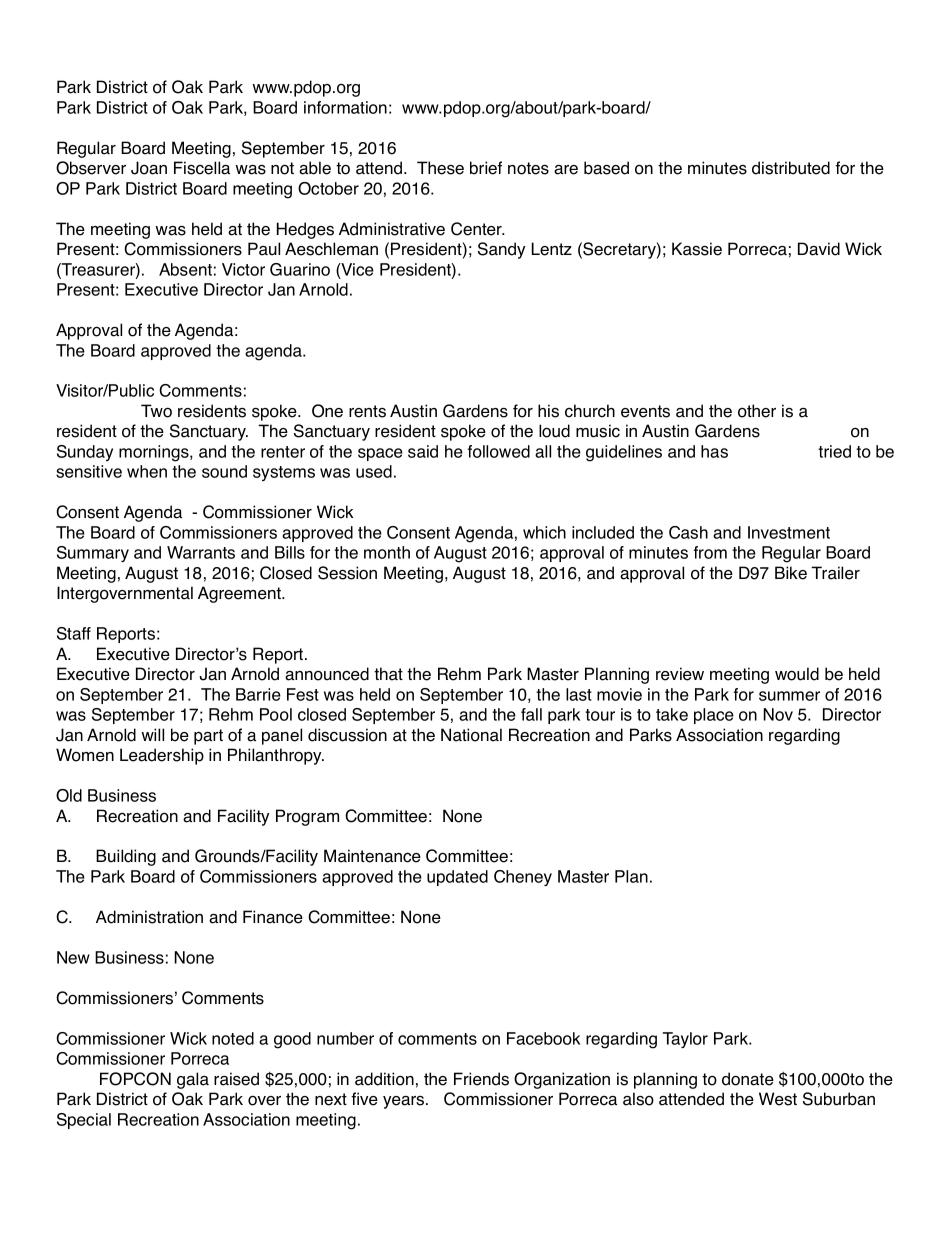  I want to click on Joan, so click(149, 168).
